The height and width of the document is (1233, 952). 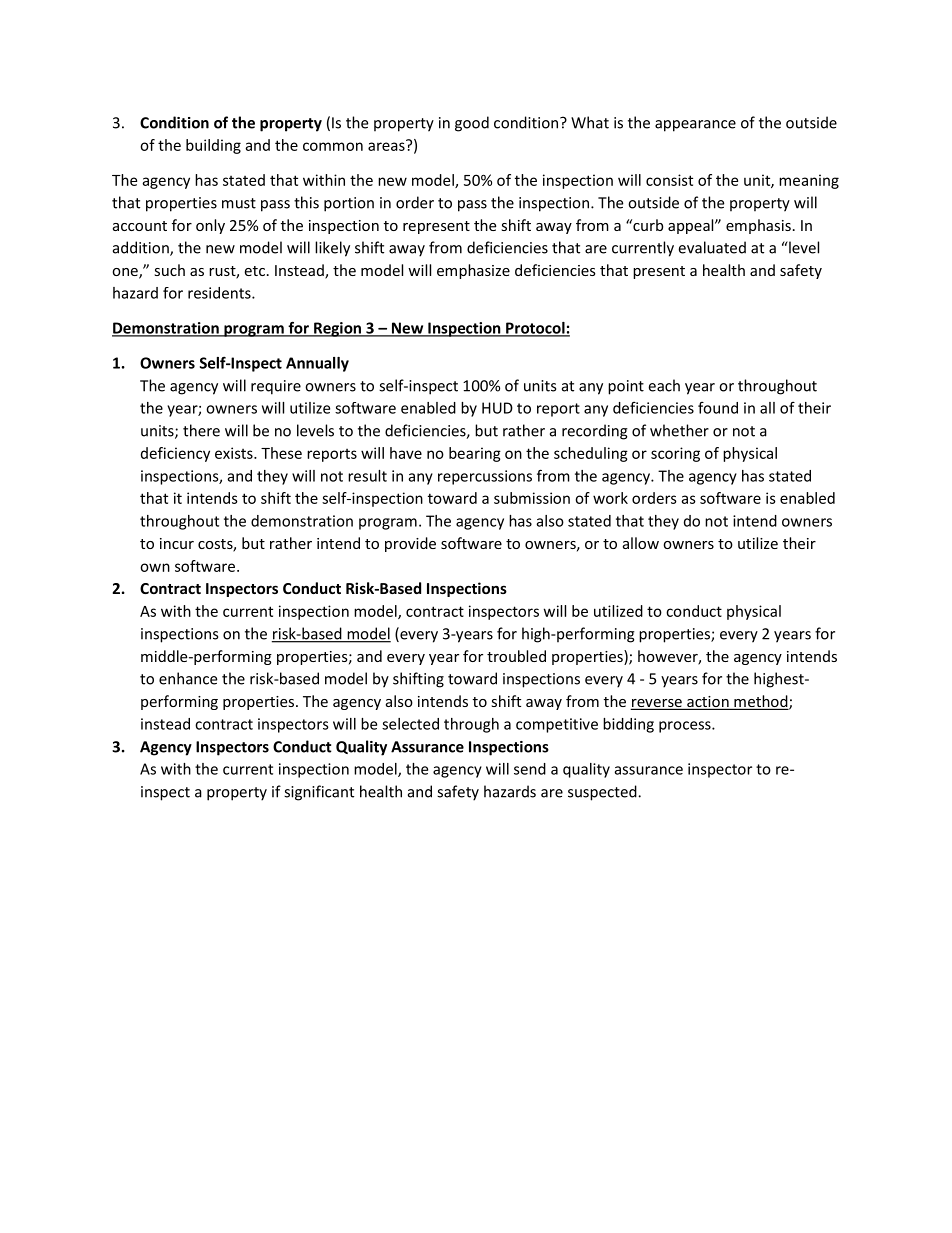 I want to click on incur, so click(x=177, y=543).
